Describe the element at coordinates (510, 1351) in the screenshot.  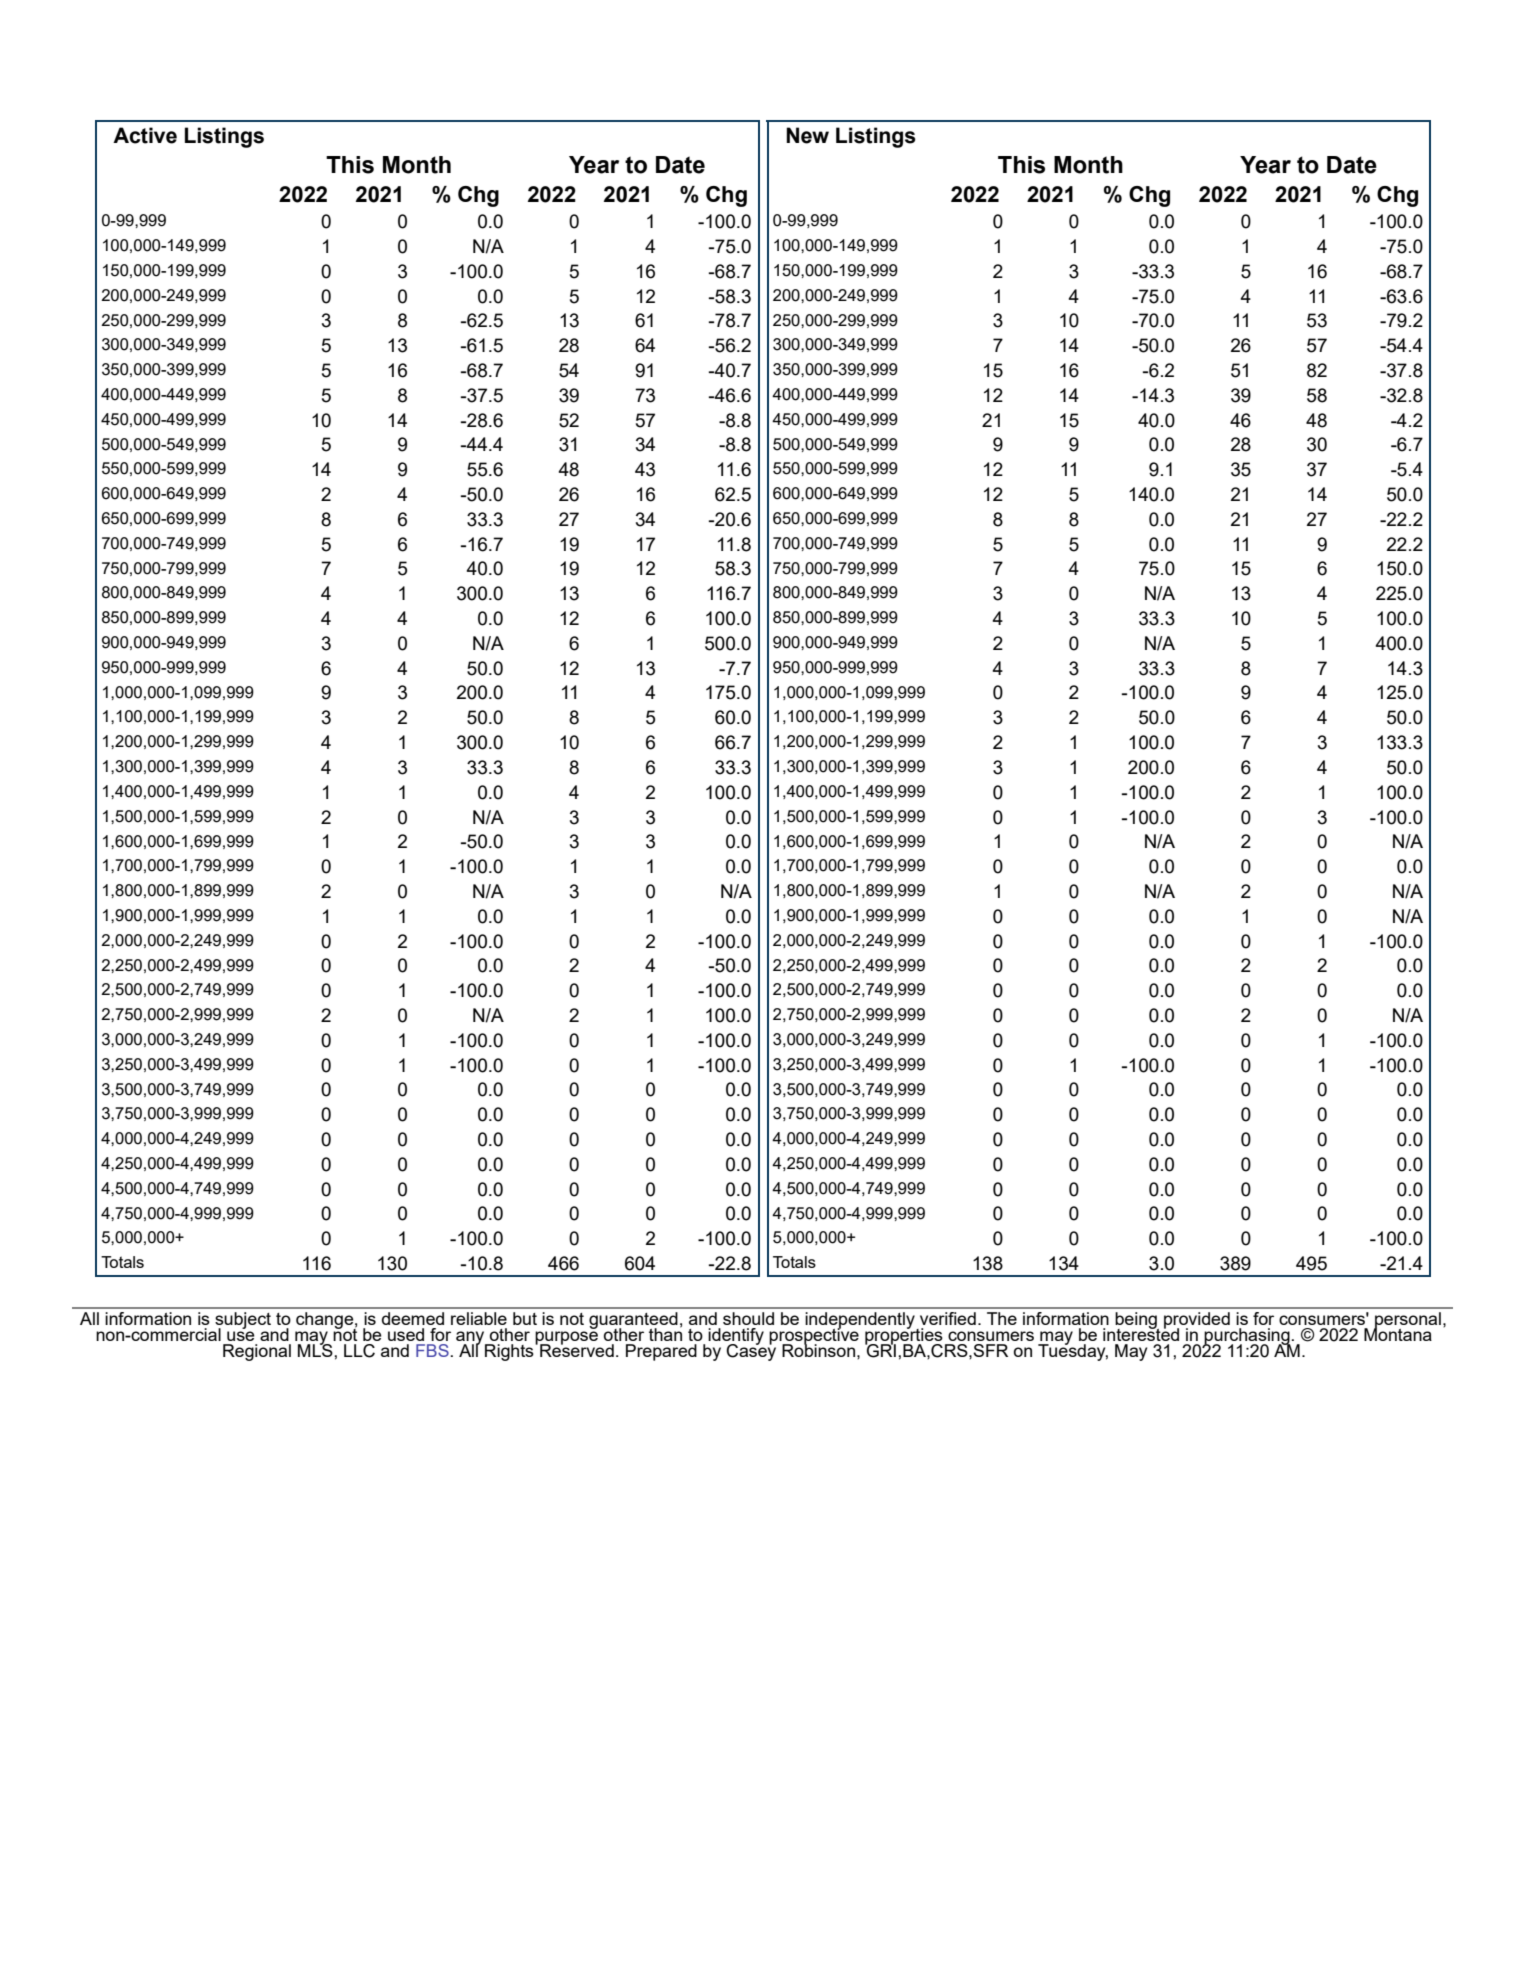
I see `Rights` at that location.
